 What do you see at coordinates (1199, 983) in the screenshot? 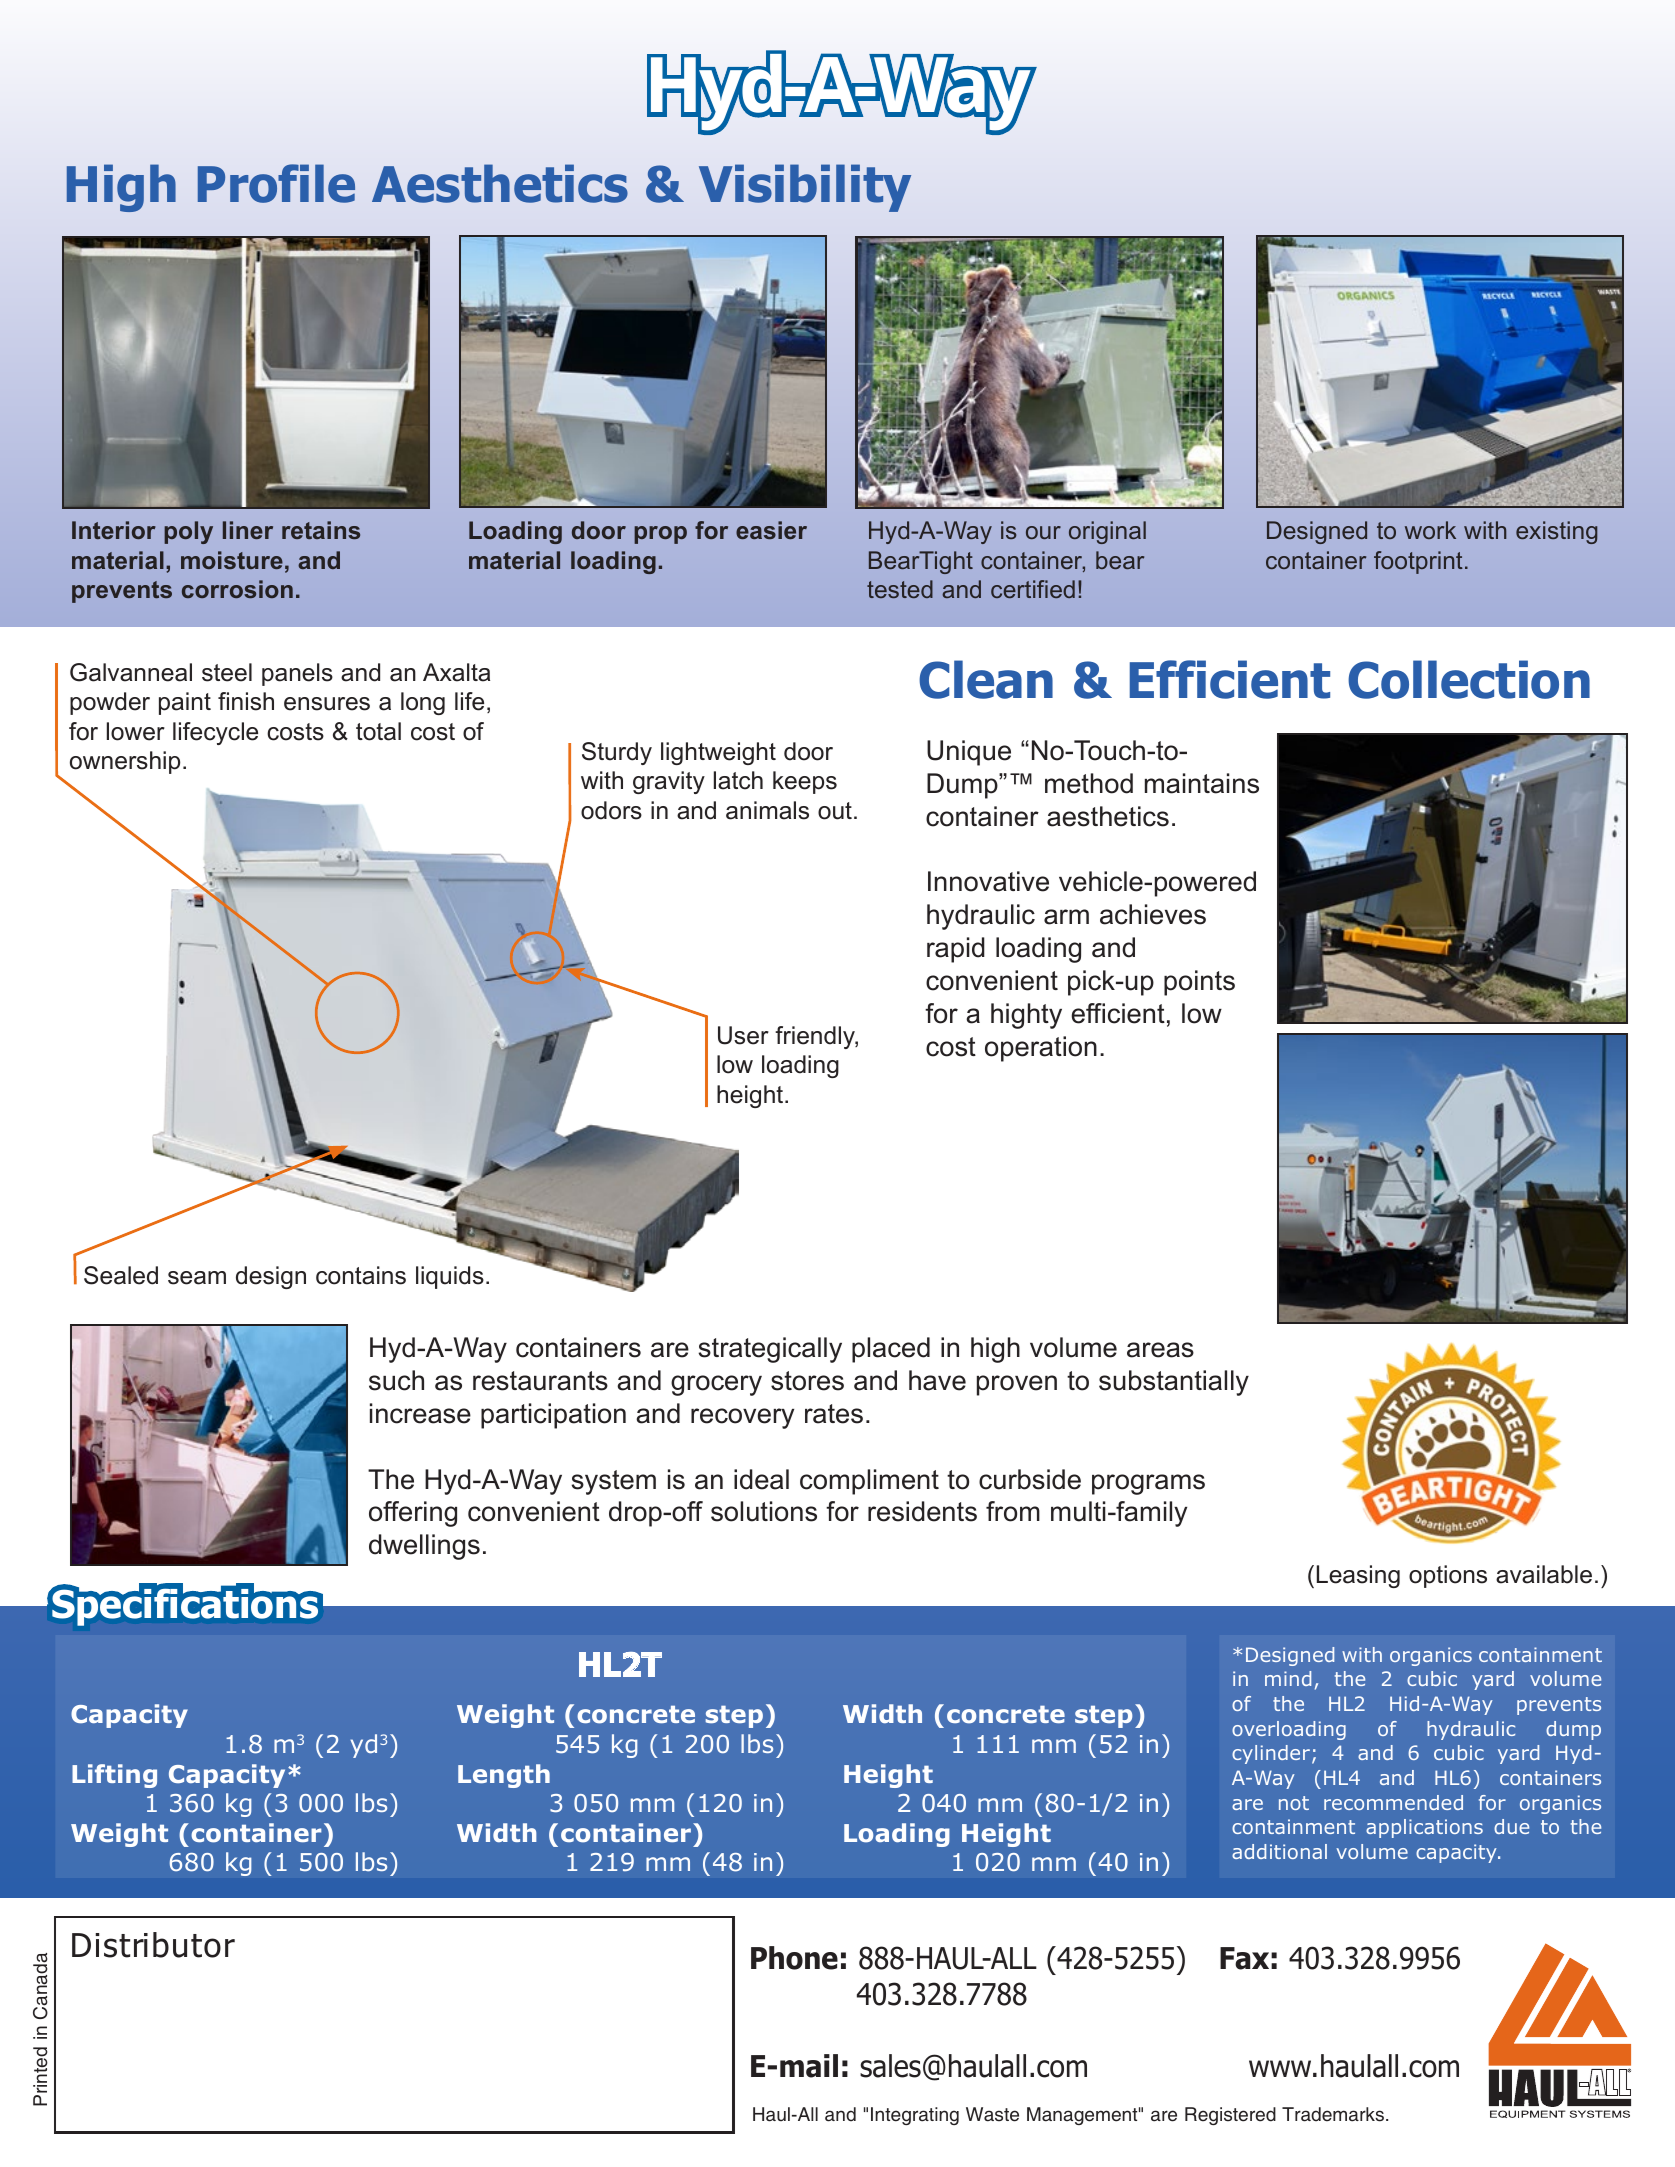
I see `points` at bounding box center [1199, 983].
